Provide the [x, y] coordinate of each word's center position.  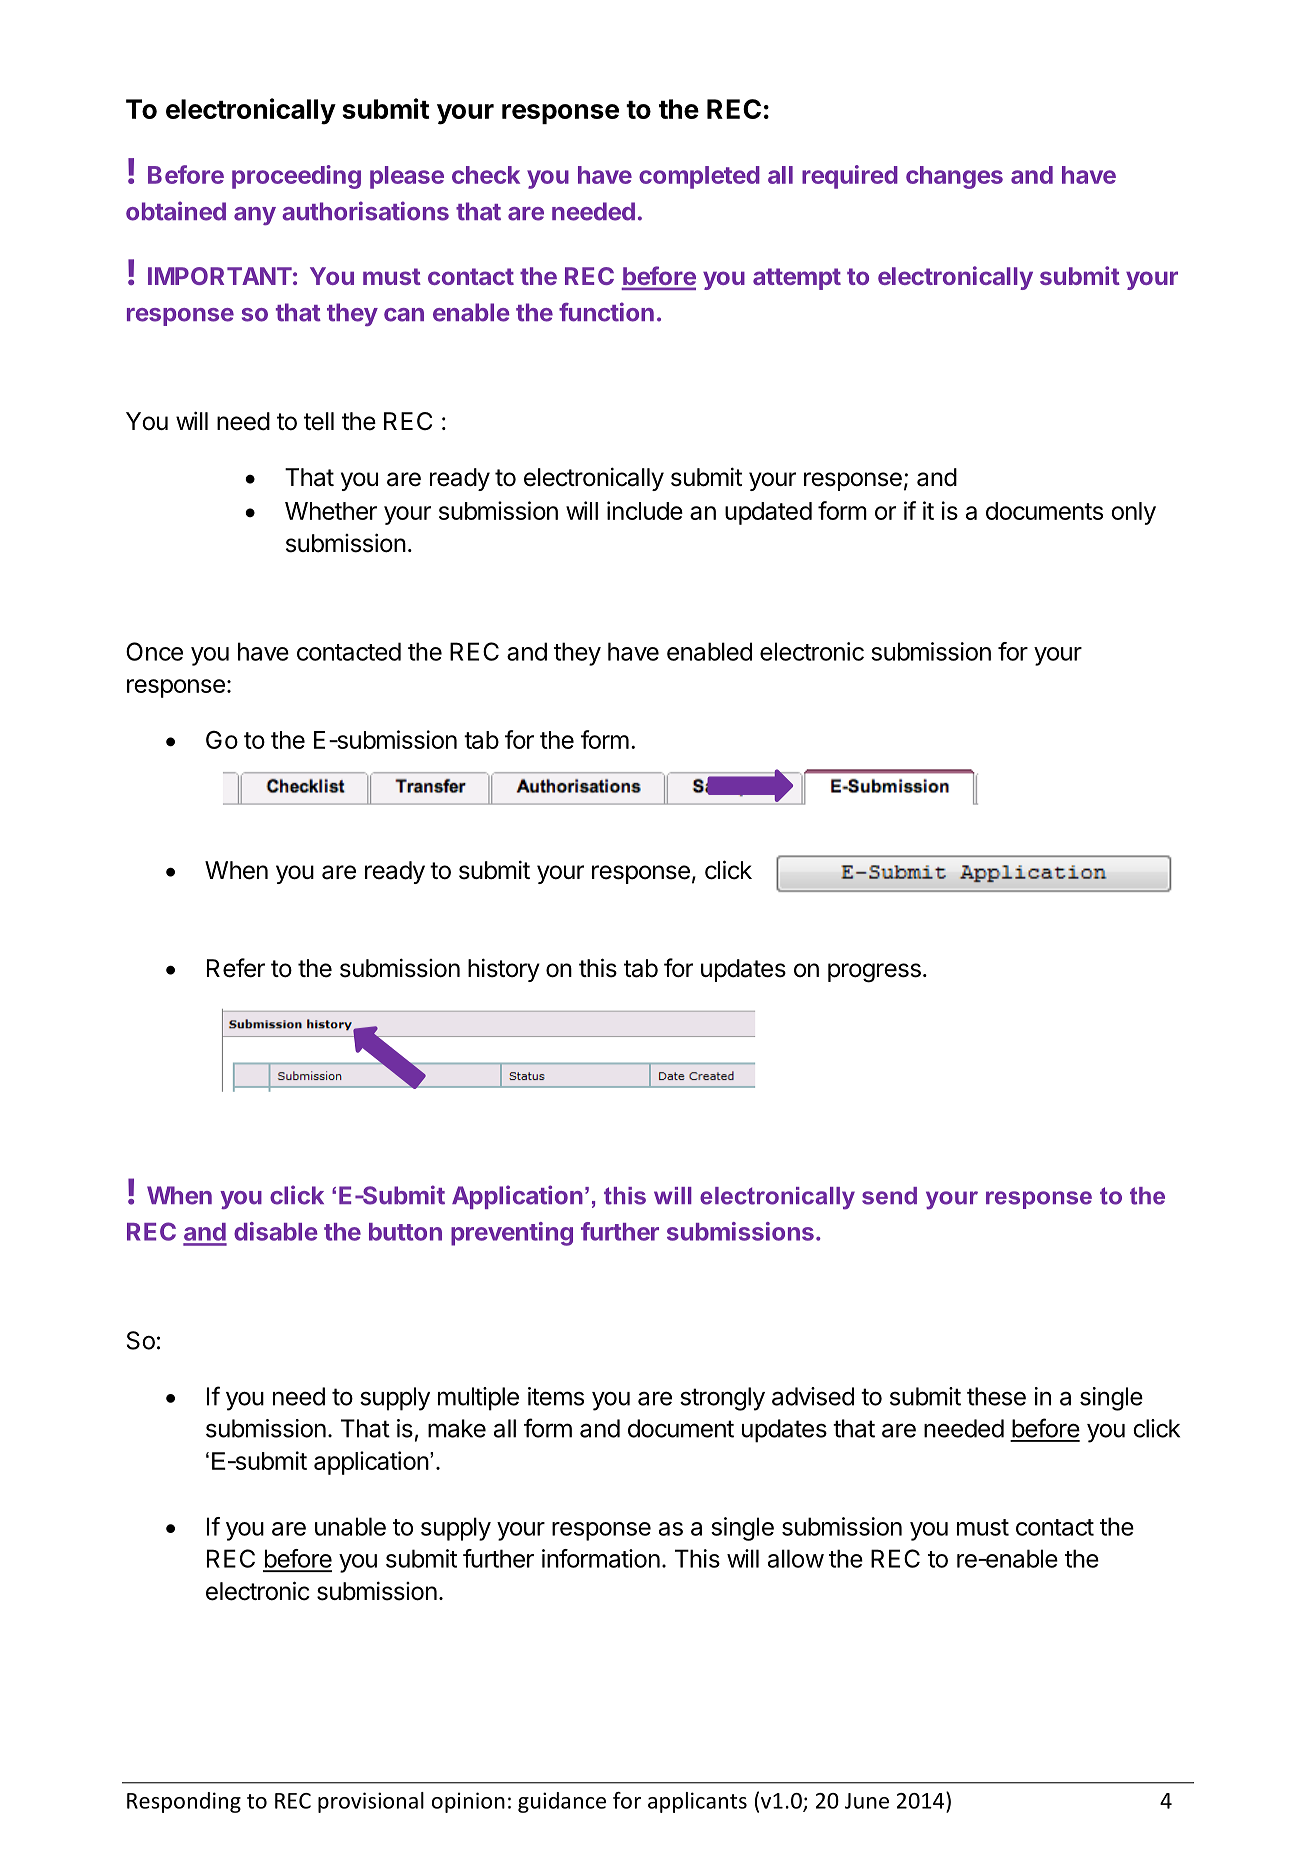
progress [874, 973]
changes [954, 177]
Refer [236, 968]
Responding [184, 1802]
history [504, 970]
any [255, 216]
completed [699, 177]
